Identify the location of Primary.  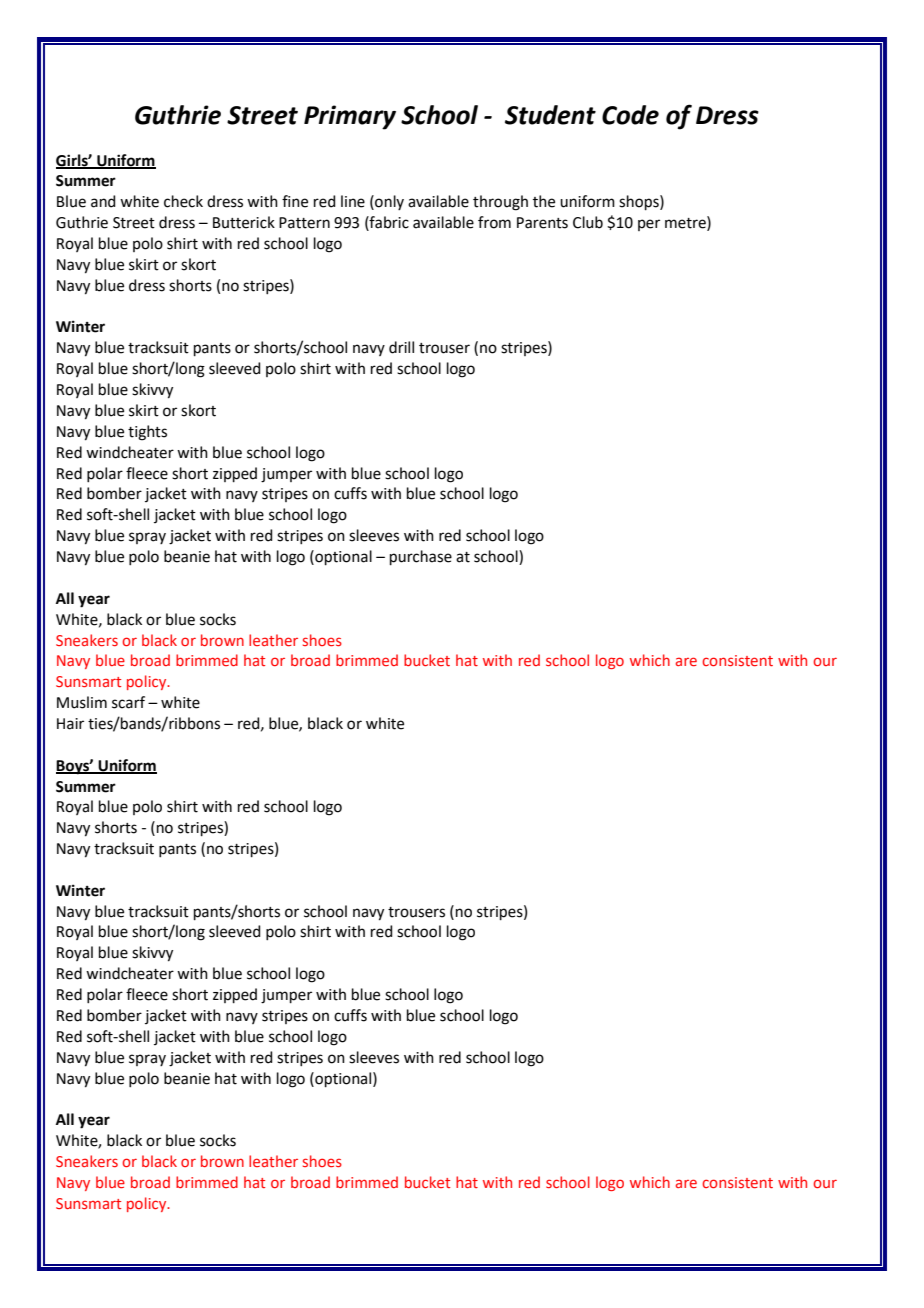
(350, 117).
